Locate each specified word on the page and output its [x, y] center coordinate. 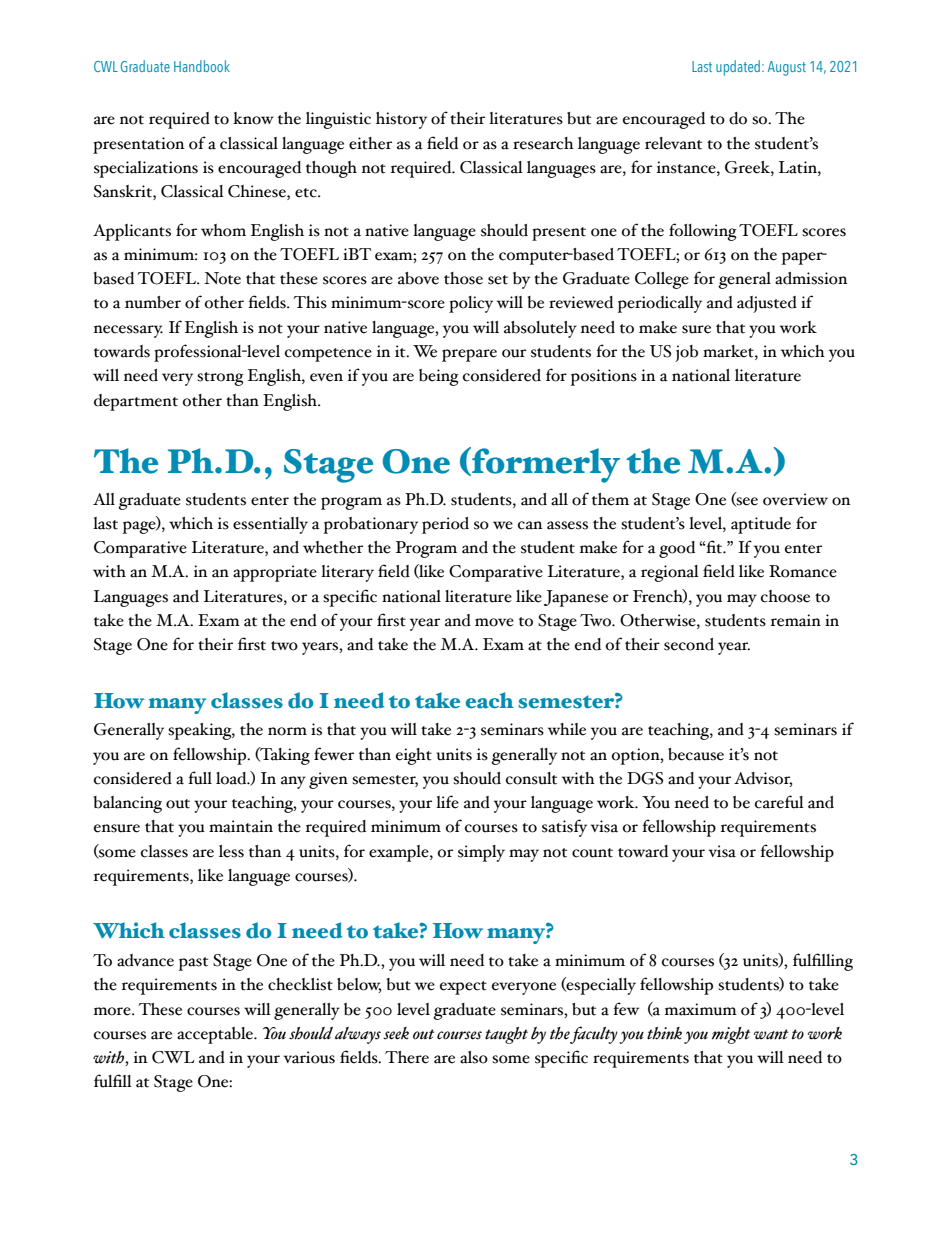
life [447, 802]
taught [506, 1035]
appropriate [275, 573]
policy [471, 304]
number [153, 302]
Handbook [202, 66]
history [401, 120]
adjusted [767, 304]
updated [738, 68]
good [677, 549]
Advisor [763, 779]
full [200, 778]
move [494, 622]
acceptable [216, 1035]
